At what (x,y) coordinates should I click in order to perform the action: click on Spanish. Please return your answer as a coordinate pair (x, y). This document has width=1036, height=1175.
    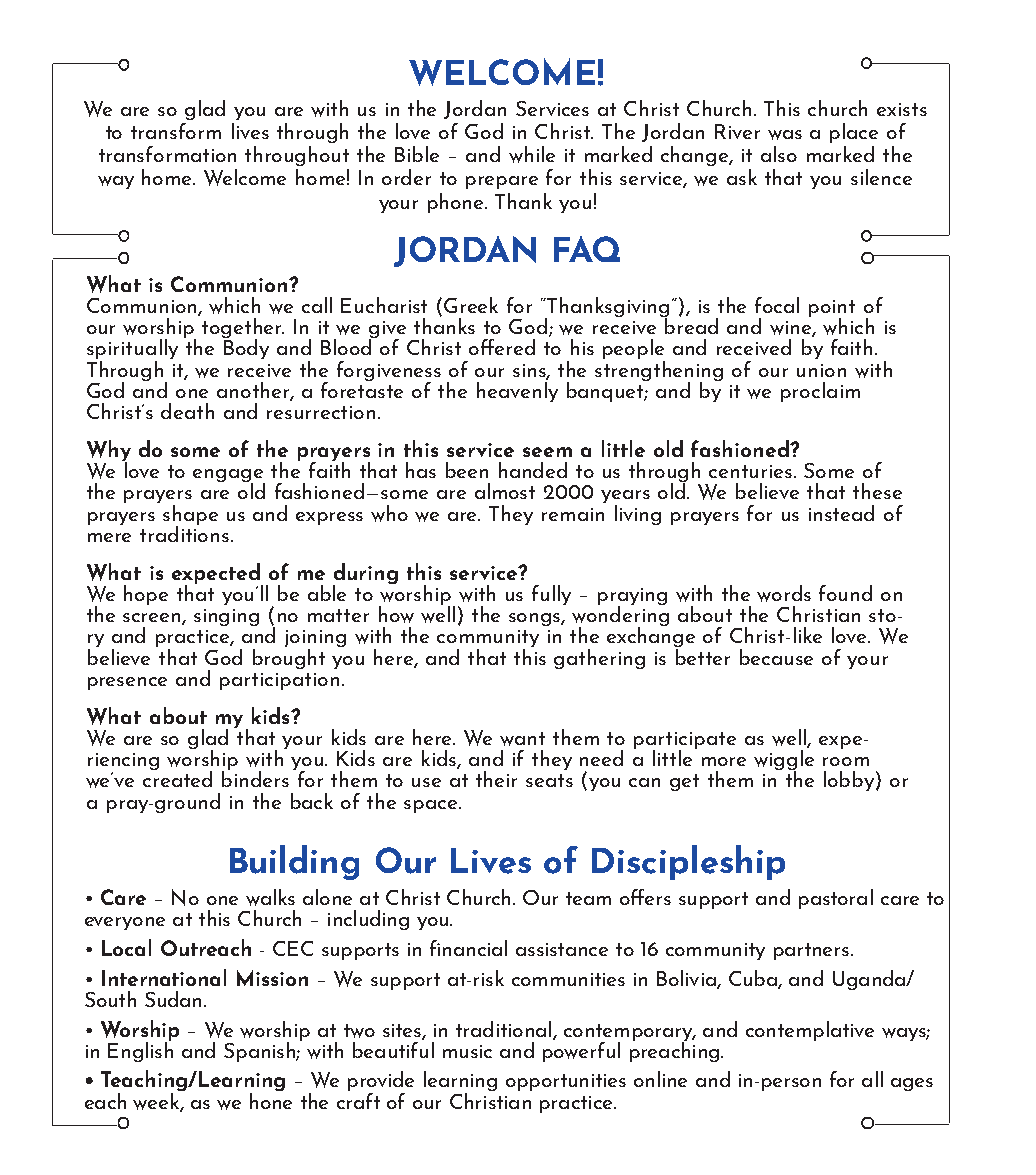
    Looking at the image, I should click on (260, 1052).
